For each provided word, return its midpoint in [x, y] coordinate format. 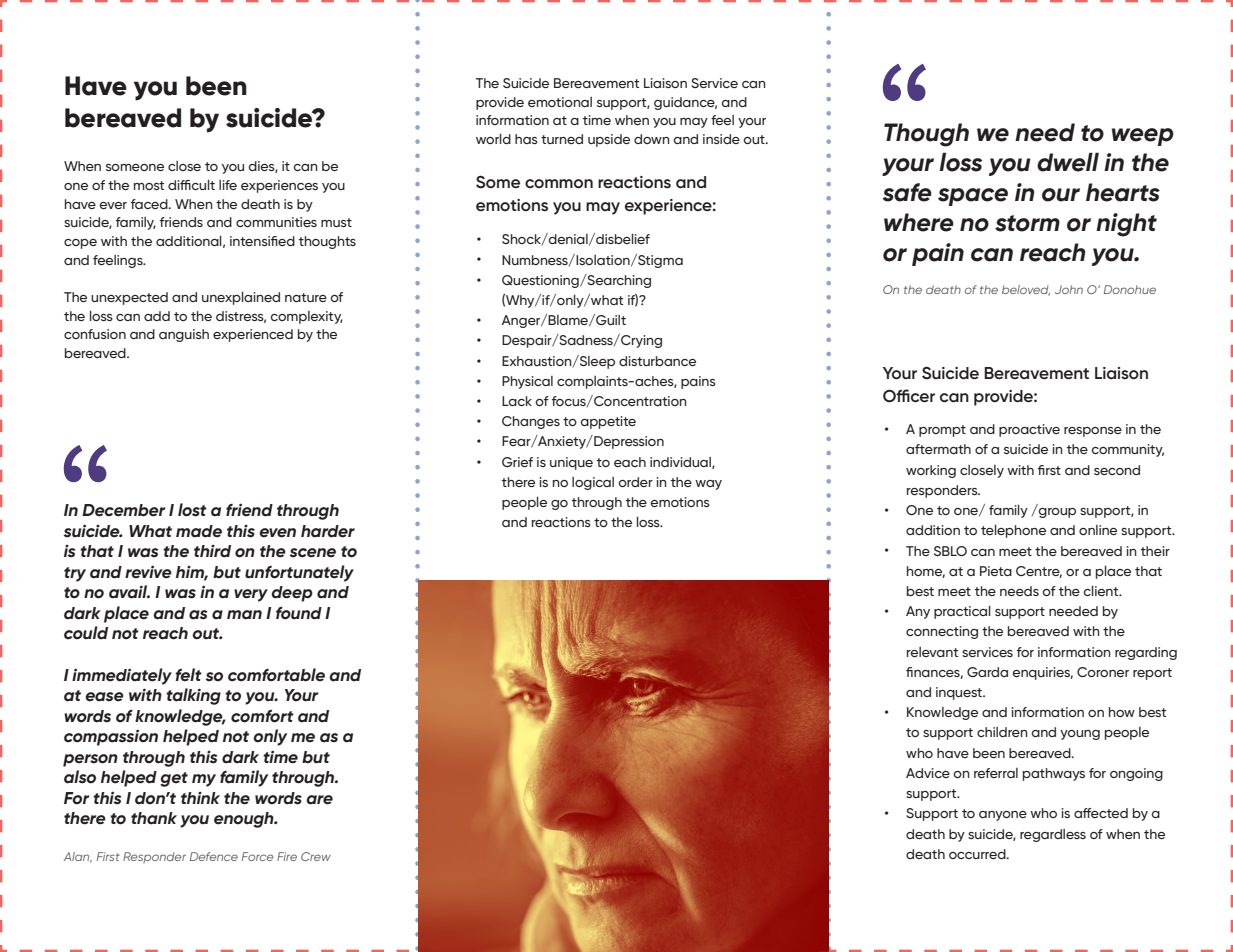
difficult [191, 185]
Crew [316, 856]
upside [609, 140]
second [1117, 470]
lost [192, 510]
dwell [1068, 162]
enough [245, 820]
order [635, 482]
